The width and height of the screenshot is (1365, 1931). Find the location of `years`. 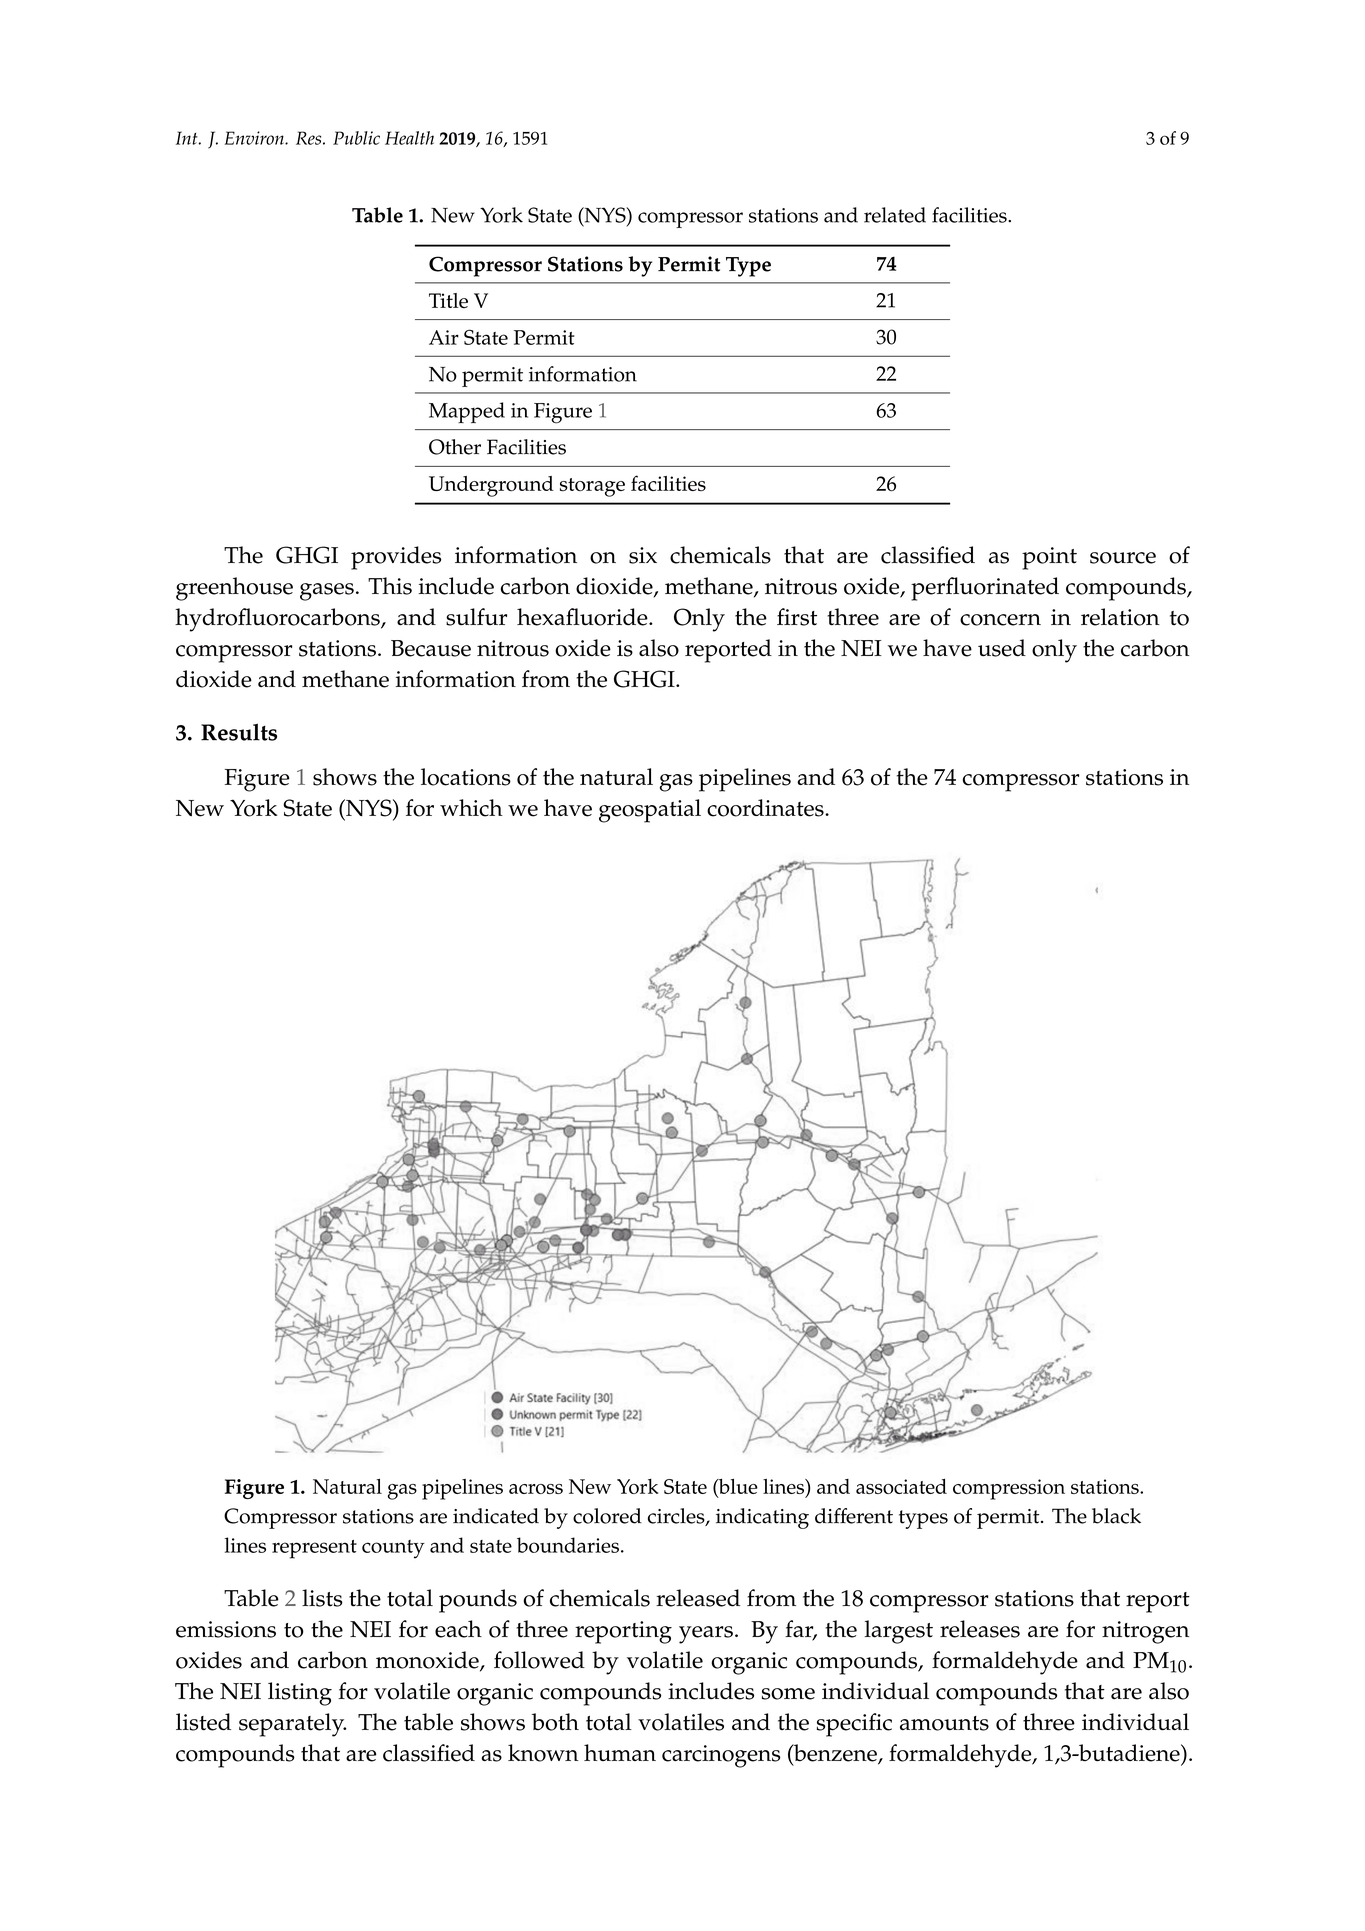

years is located at coordinates (706, 1635).
